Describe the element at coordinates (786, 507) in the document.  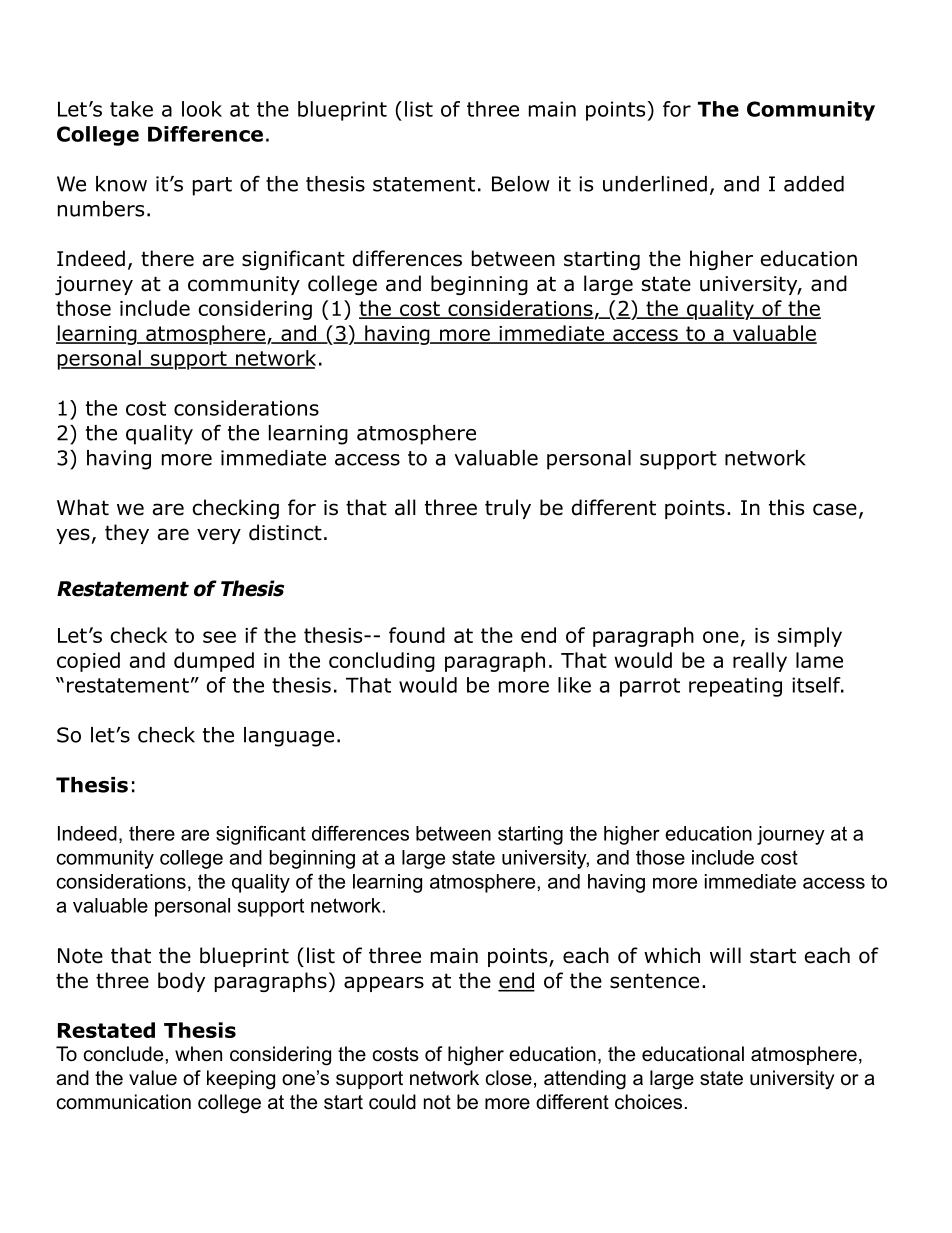
I see `this` at that location.
